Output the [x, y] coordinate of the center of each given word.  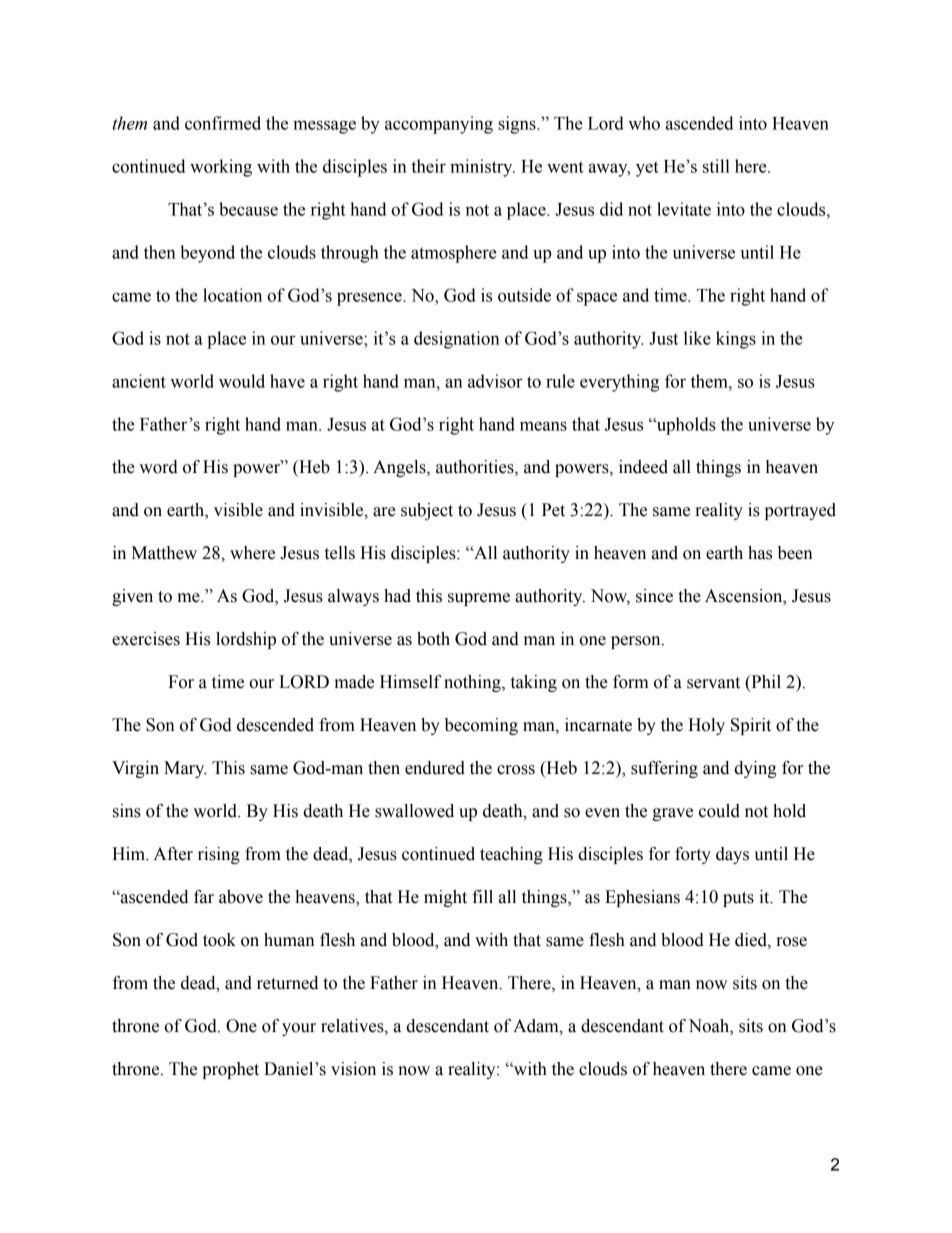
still [716, 166]
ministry [482, 168]
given [132, 597]
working [221, 168]
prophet [230, 1070]
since [654, 596]
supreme [479, 599]
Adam [537, 1026]
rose [791, 942]
